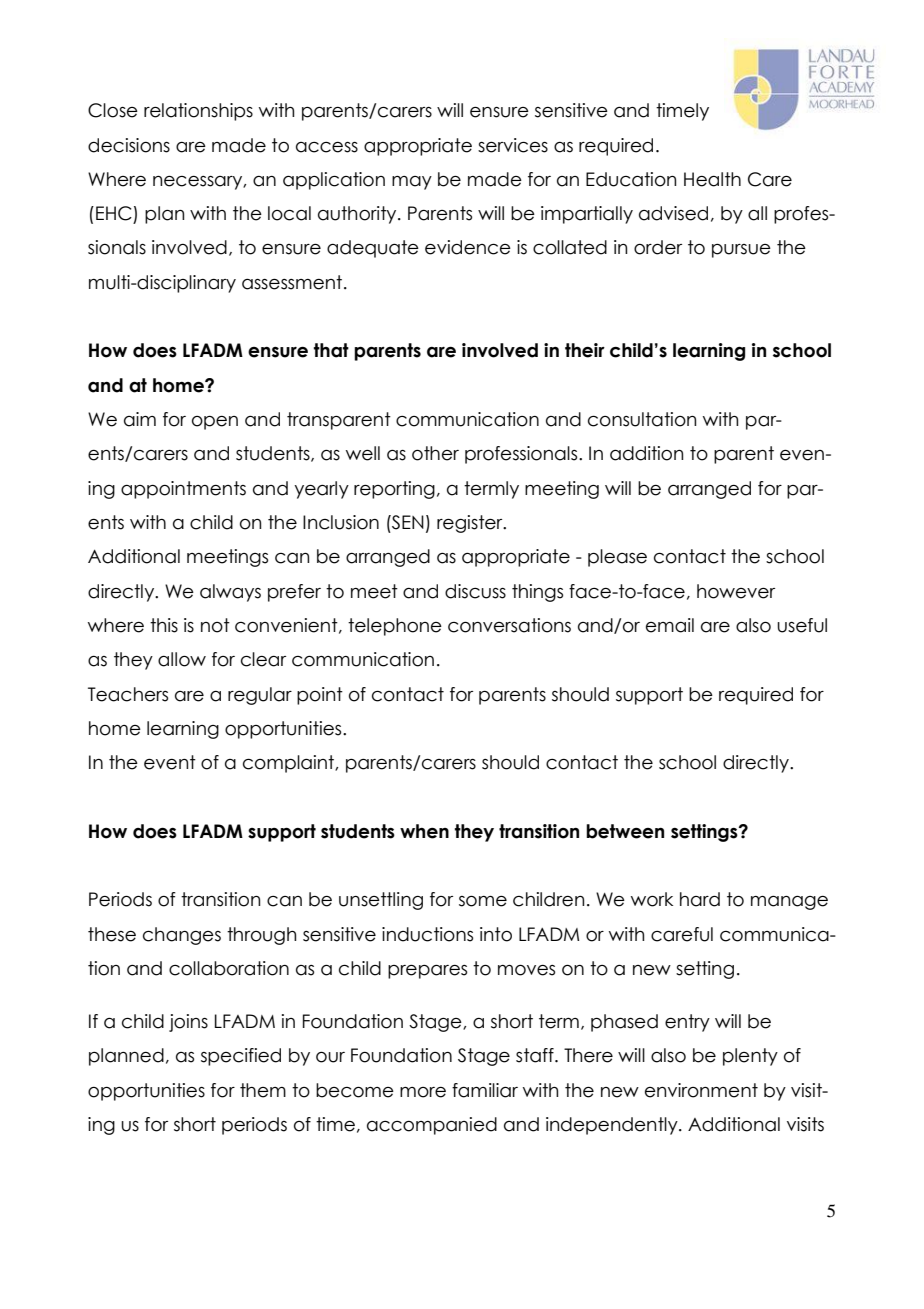  What do you see at coordinates (485, 1090) in the page?
I see `familiar` at bounding box center [485, 1090].
